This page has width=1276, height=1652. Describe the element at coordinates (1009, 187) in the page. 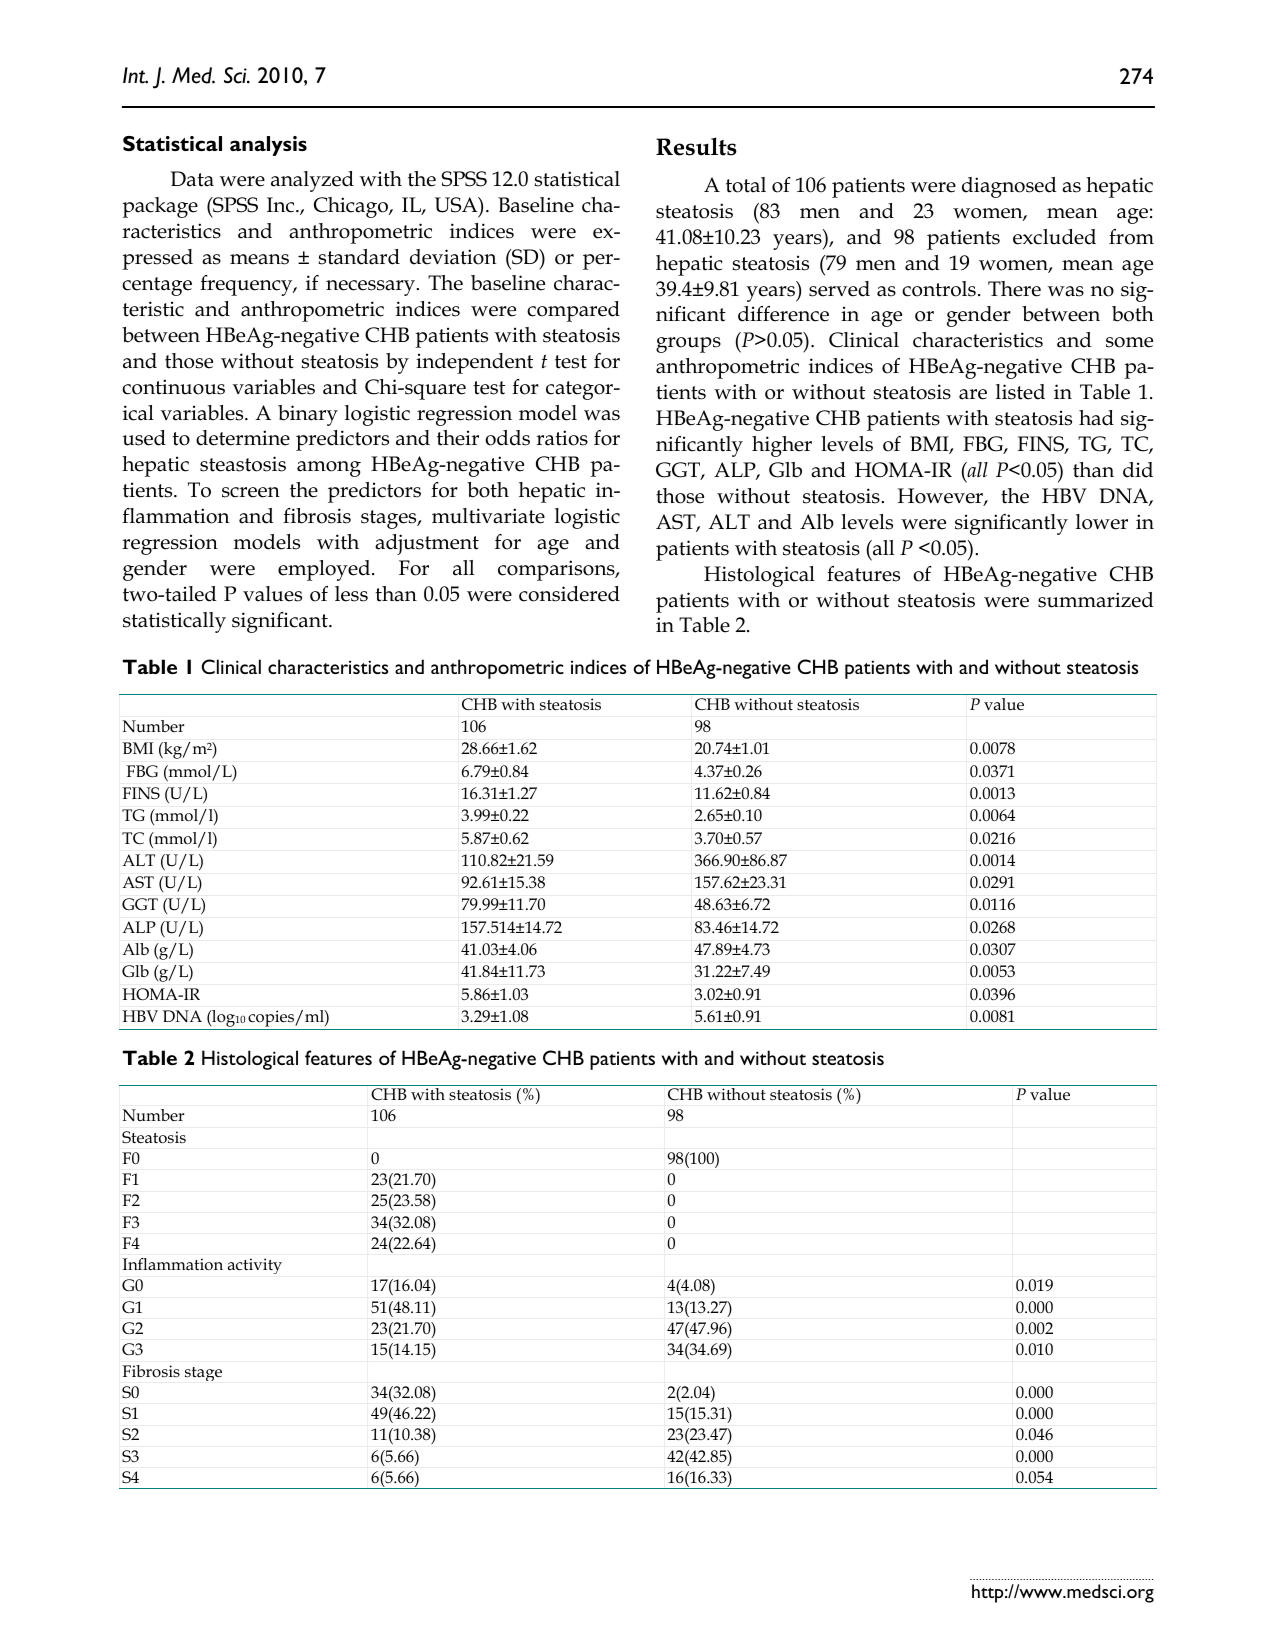

I see `diagnosed` at that location.
